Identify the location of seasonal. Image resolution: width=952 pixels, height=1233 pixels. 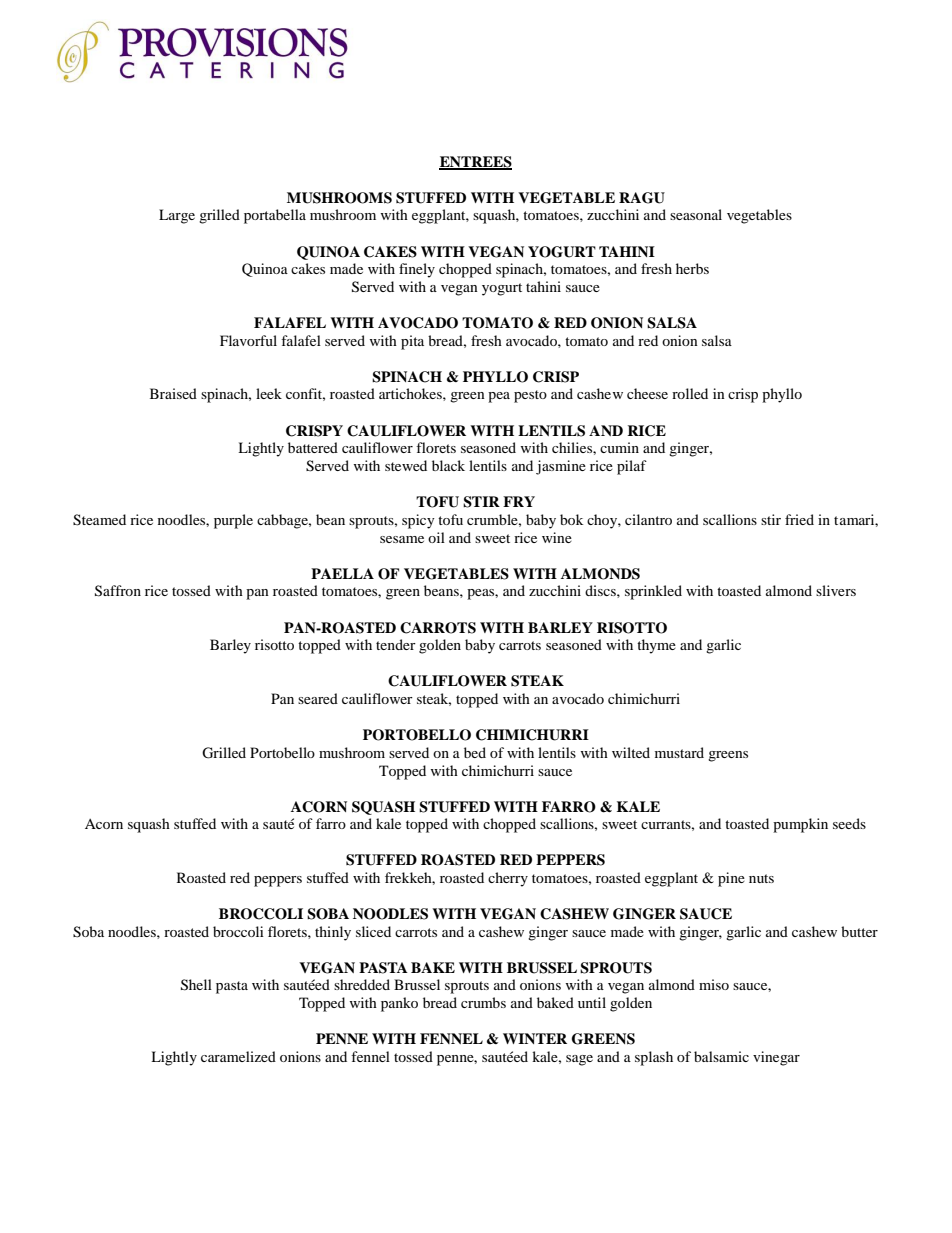
(696, 214).
